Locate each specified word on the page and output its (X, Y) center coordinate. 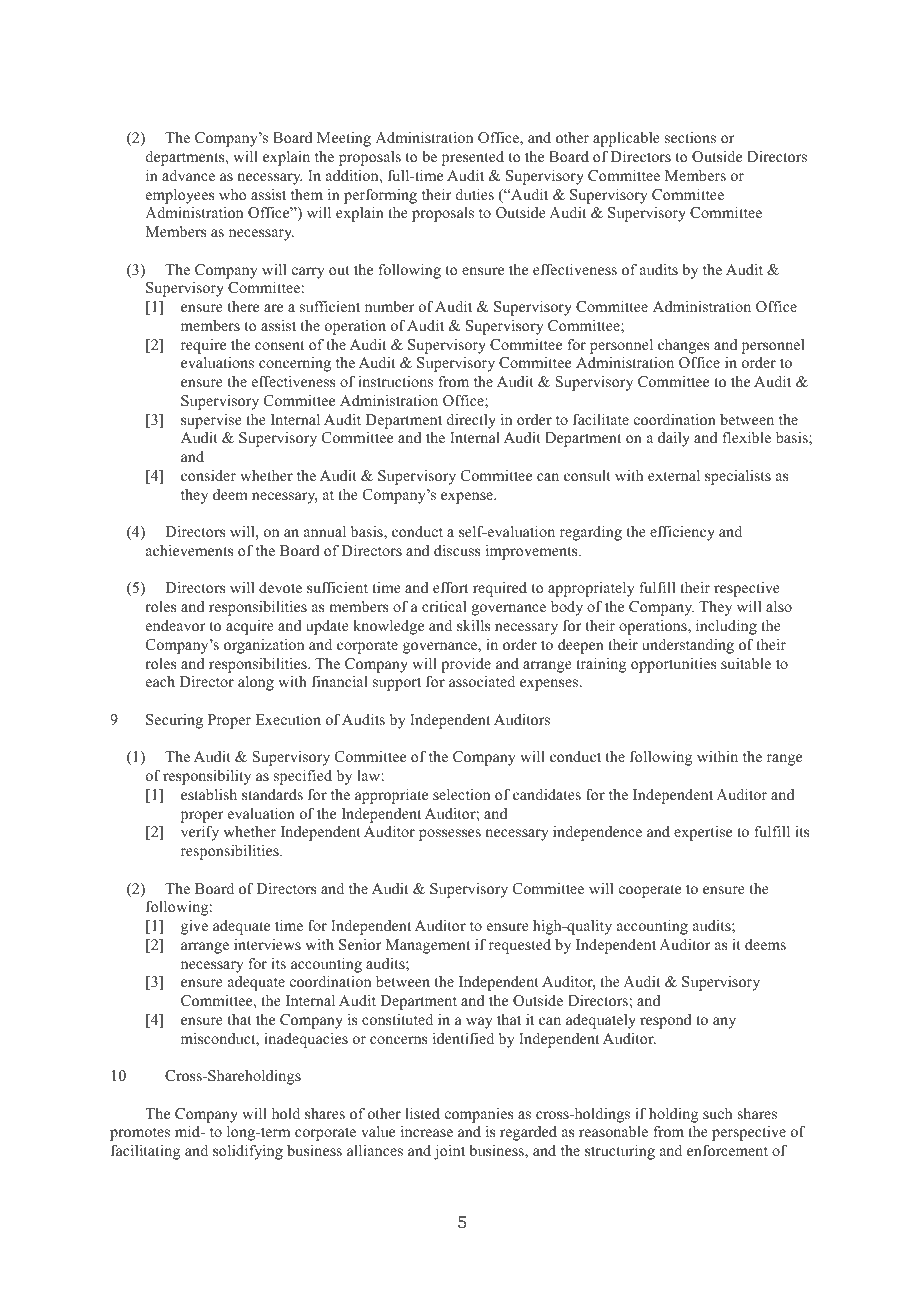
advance (188, 175)
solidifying (248, 1152)
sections (690, 137)
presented (473, 158)
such (717, 1113)
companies (479, 1115)
